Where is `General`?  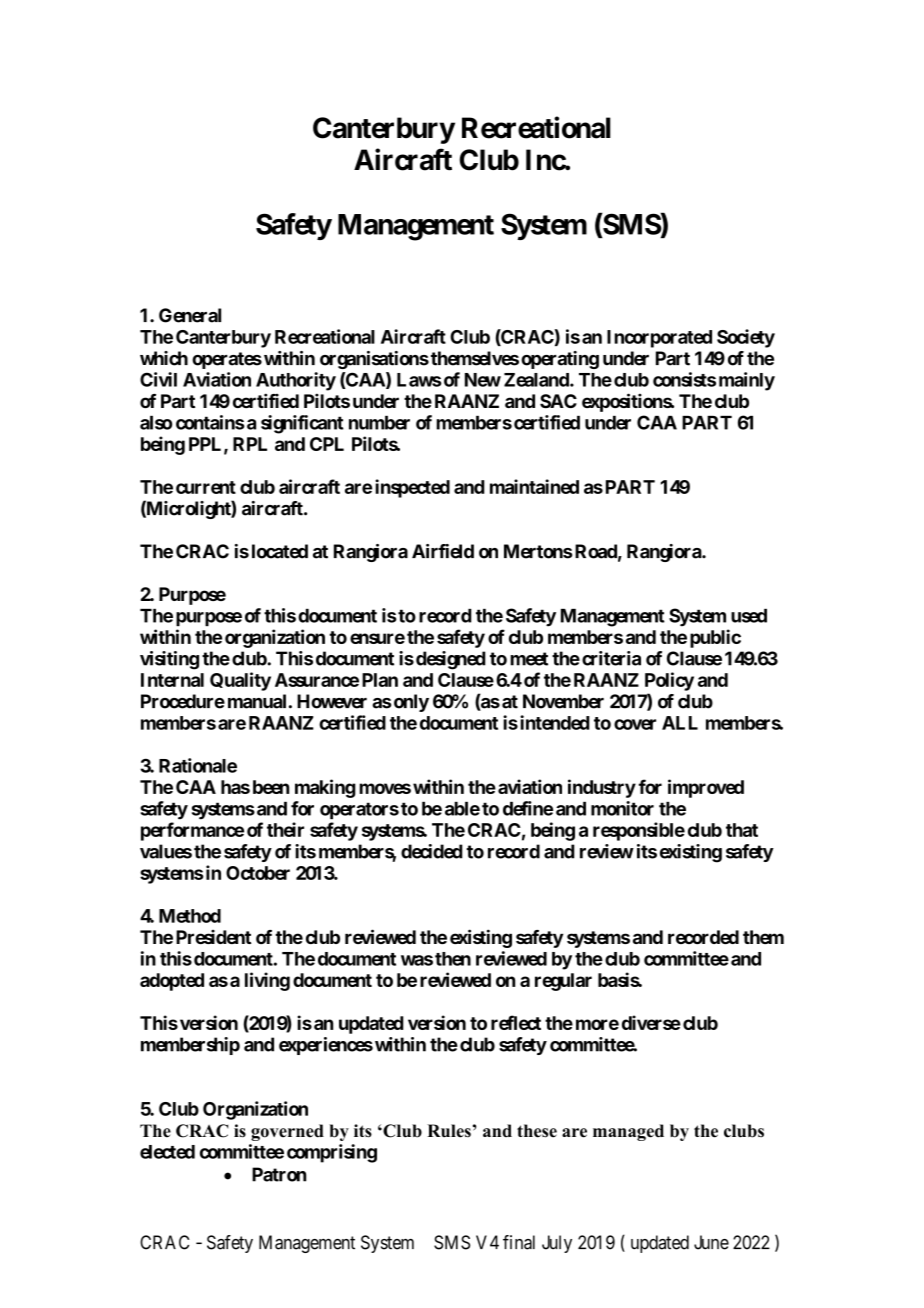 General is located at coordinates (190, 315).
